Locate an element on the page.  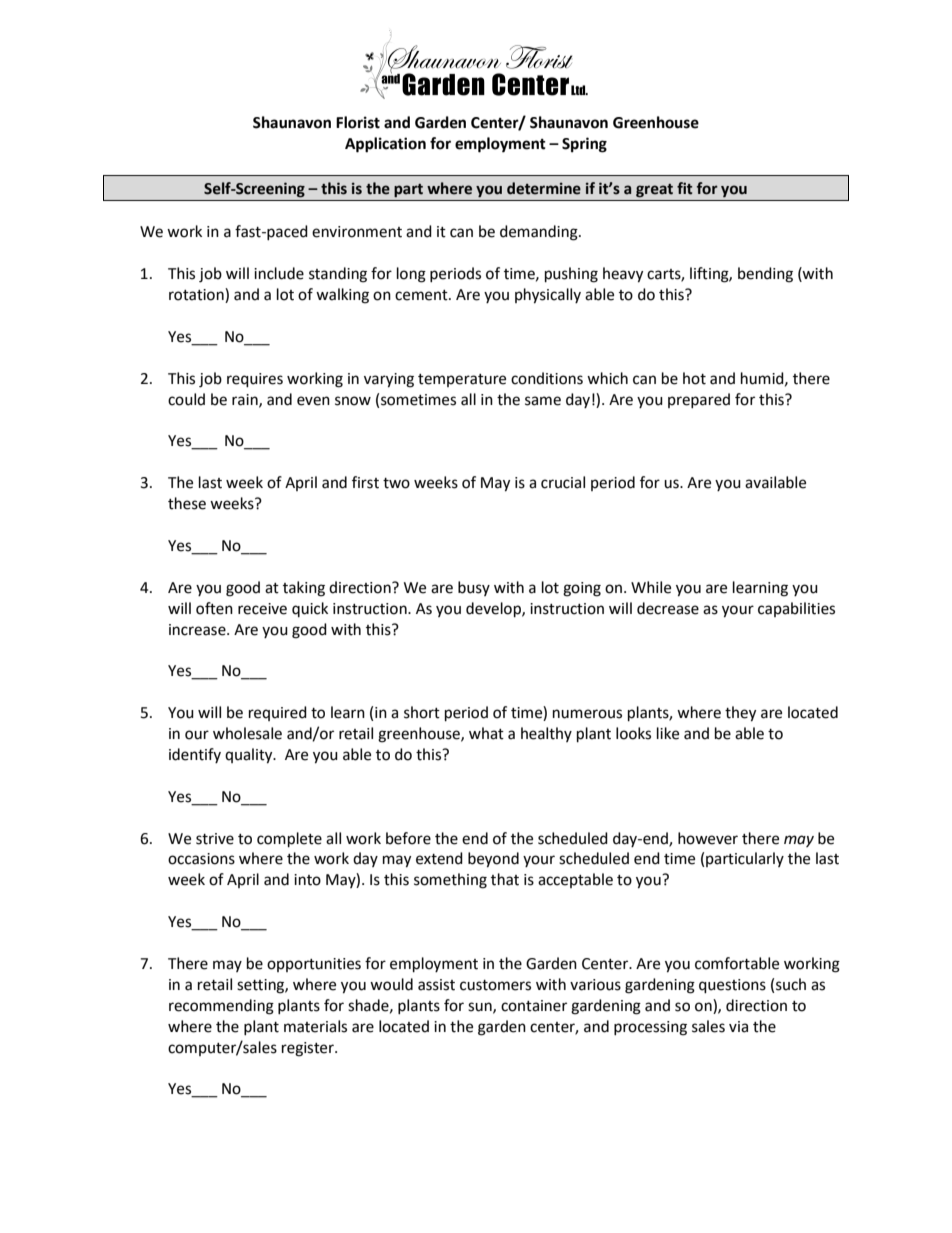
beyond is located at coordinates (493, 860).
